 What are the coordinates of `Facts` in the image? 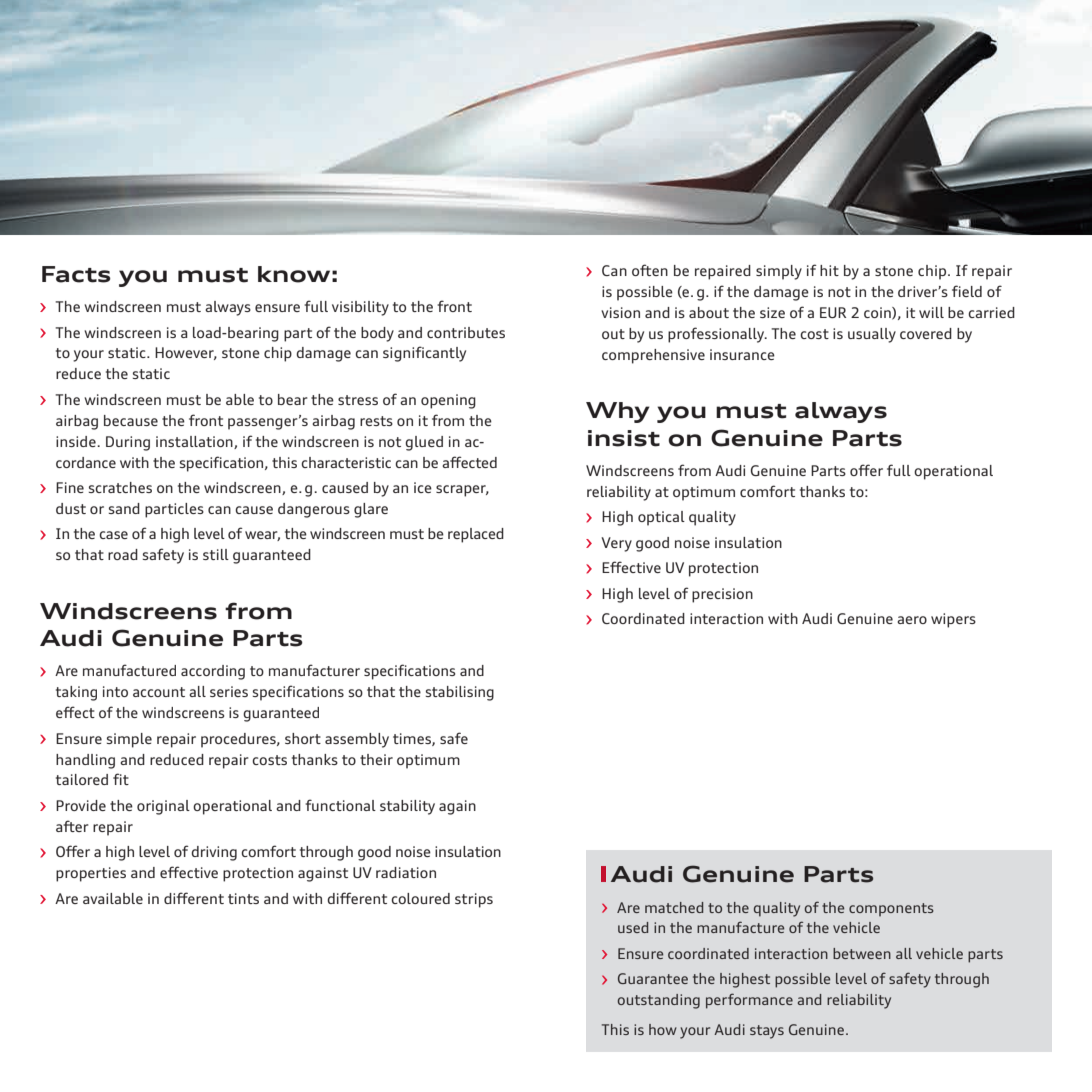 It's located at (76, 274).
